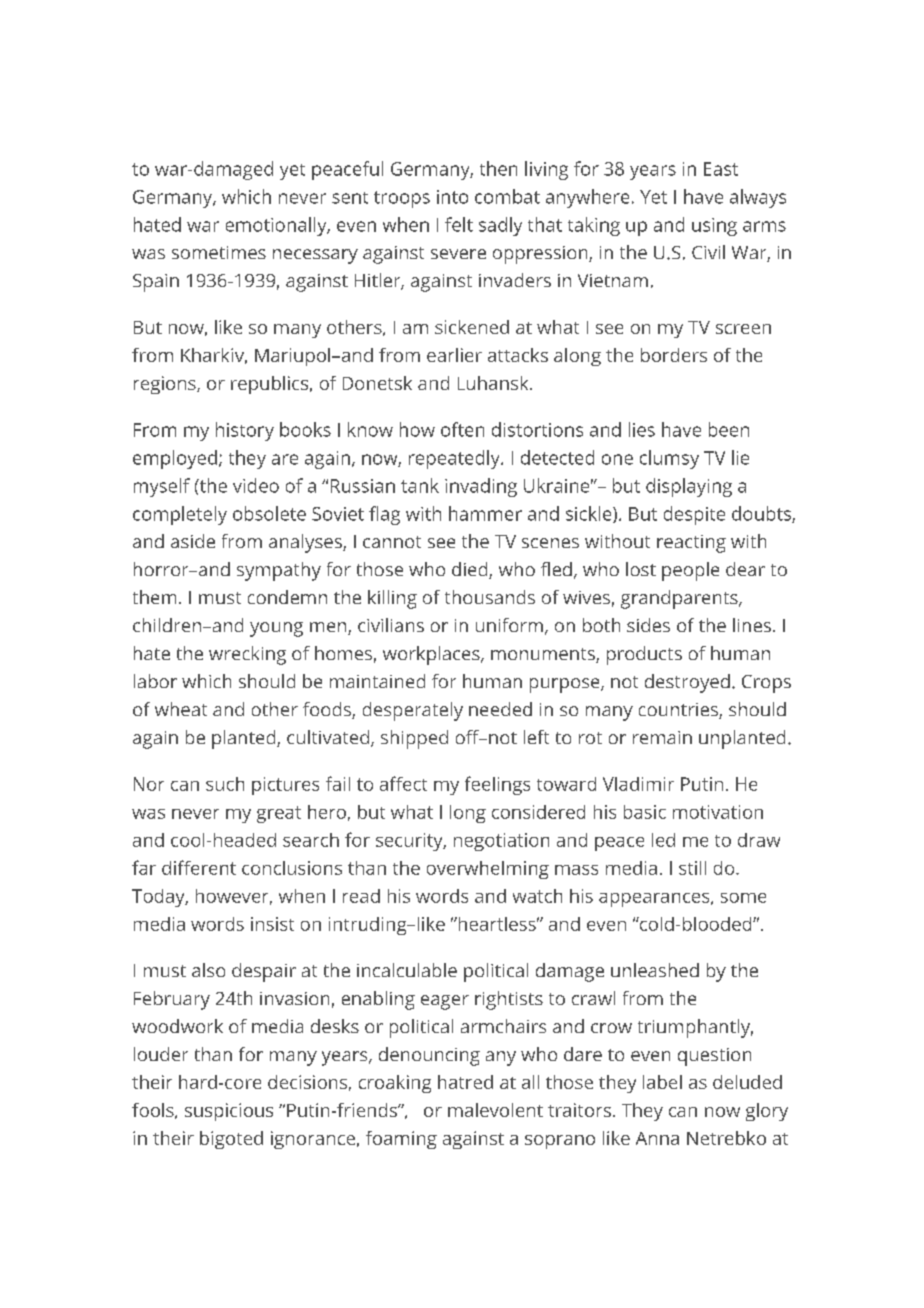  Describe the element at coordinates (229, 1112) in the screenshot. I see `suspicious` at that location.
